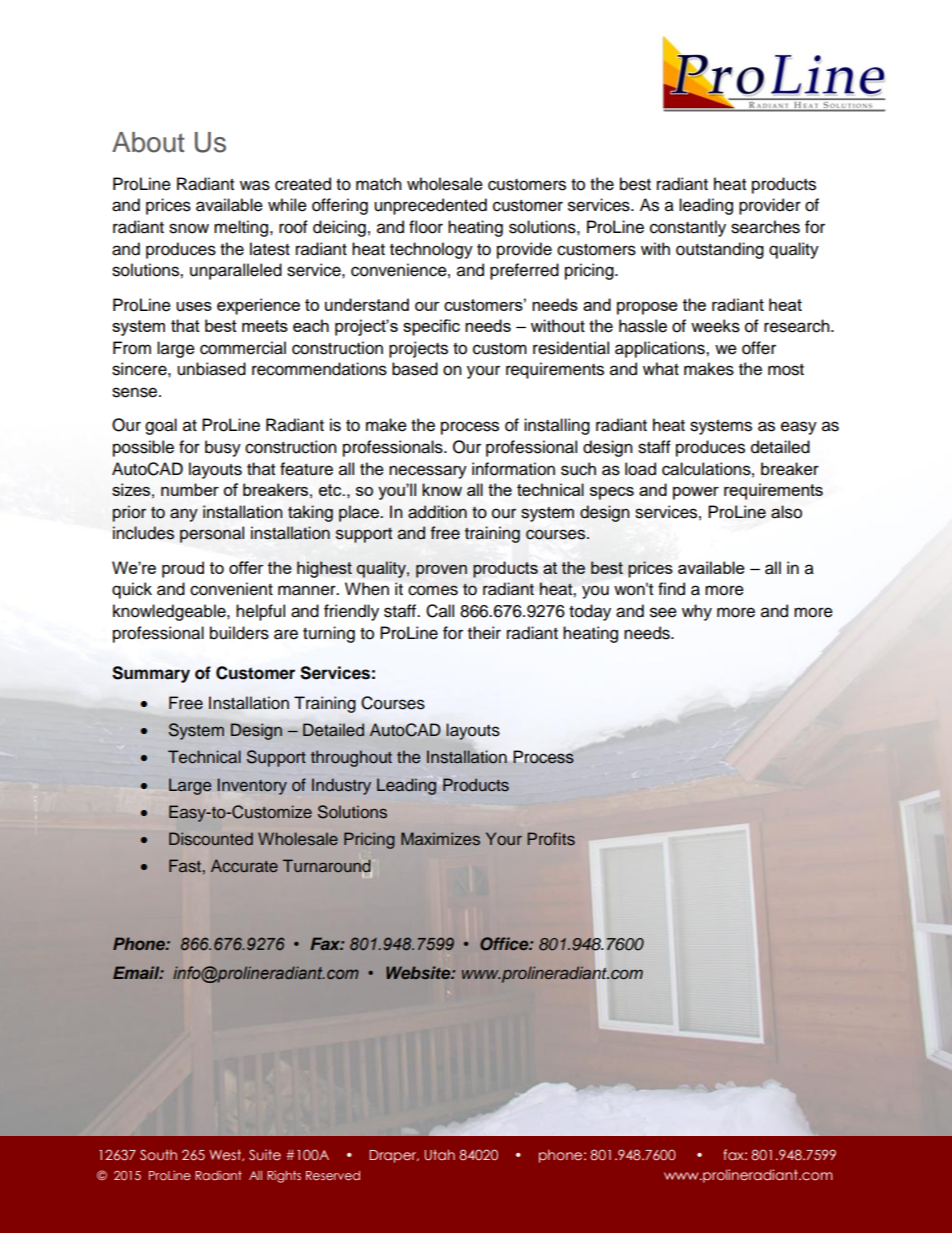 The height and width of the screenshot is (1233, 952). Describe the element at coordinates (430, 206) in the screenshot. I see `unprecedented` at that location.
